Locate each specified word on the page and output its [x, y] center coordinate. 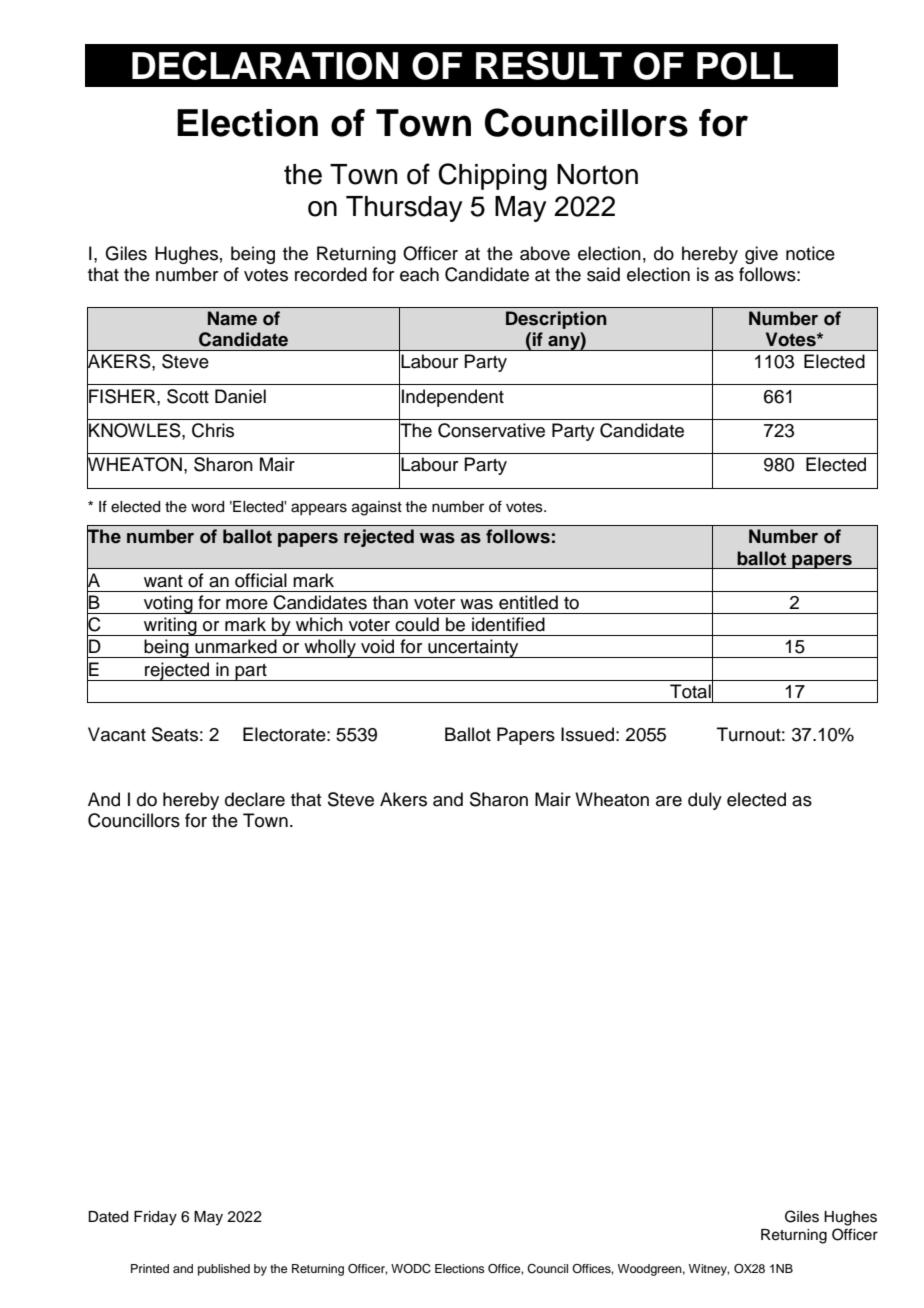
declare [255, 799]
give [761, 255]
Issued [587, 734]
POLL [745, 66]
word [207, 507]
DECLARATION [265, 65]
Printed [150, 1268]
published [224, 1270]
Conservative [491, 430]
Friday [155, 1218]
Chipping [492, 176]
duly [705, 801]
